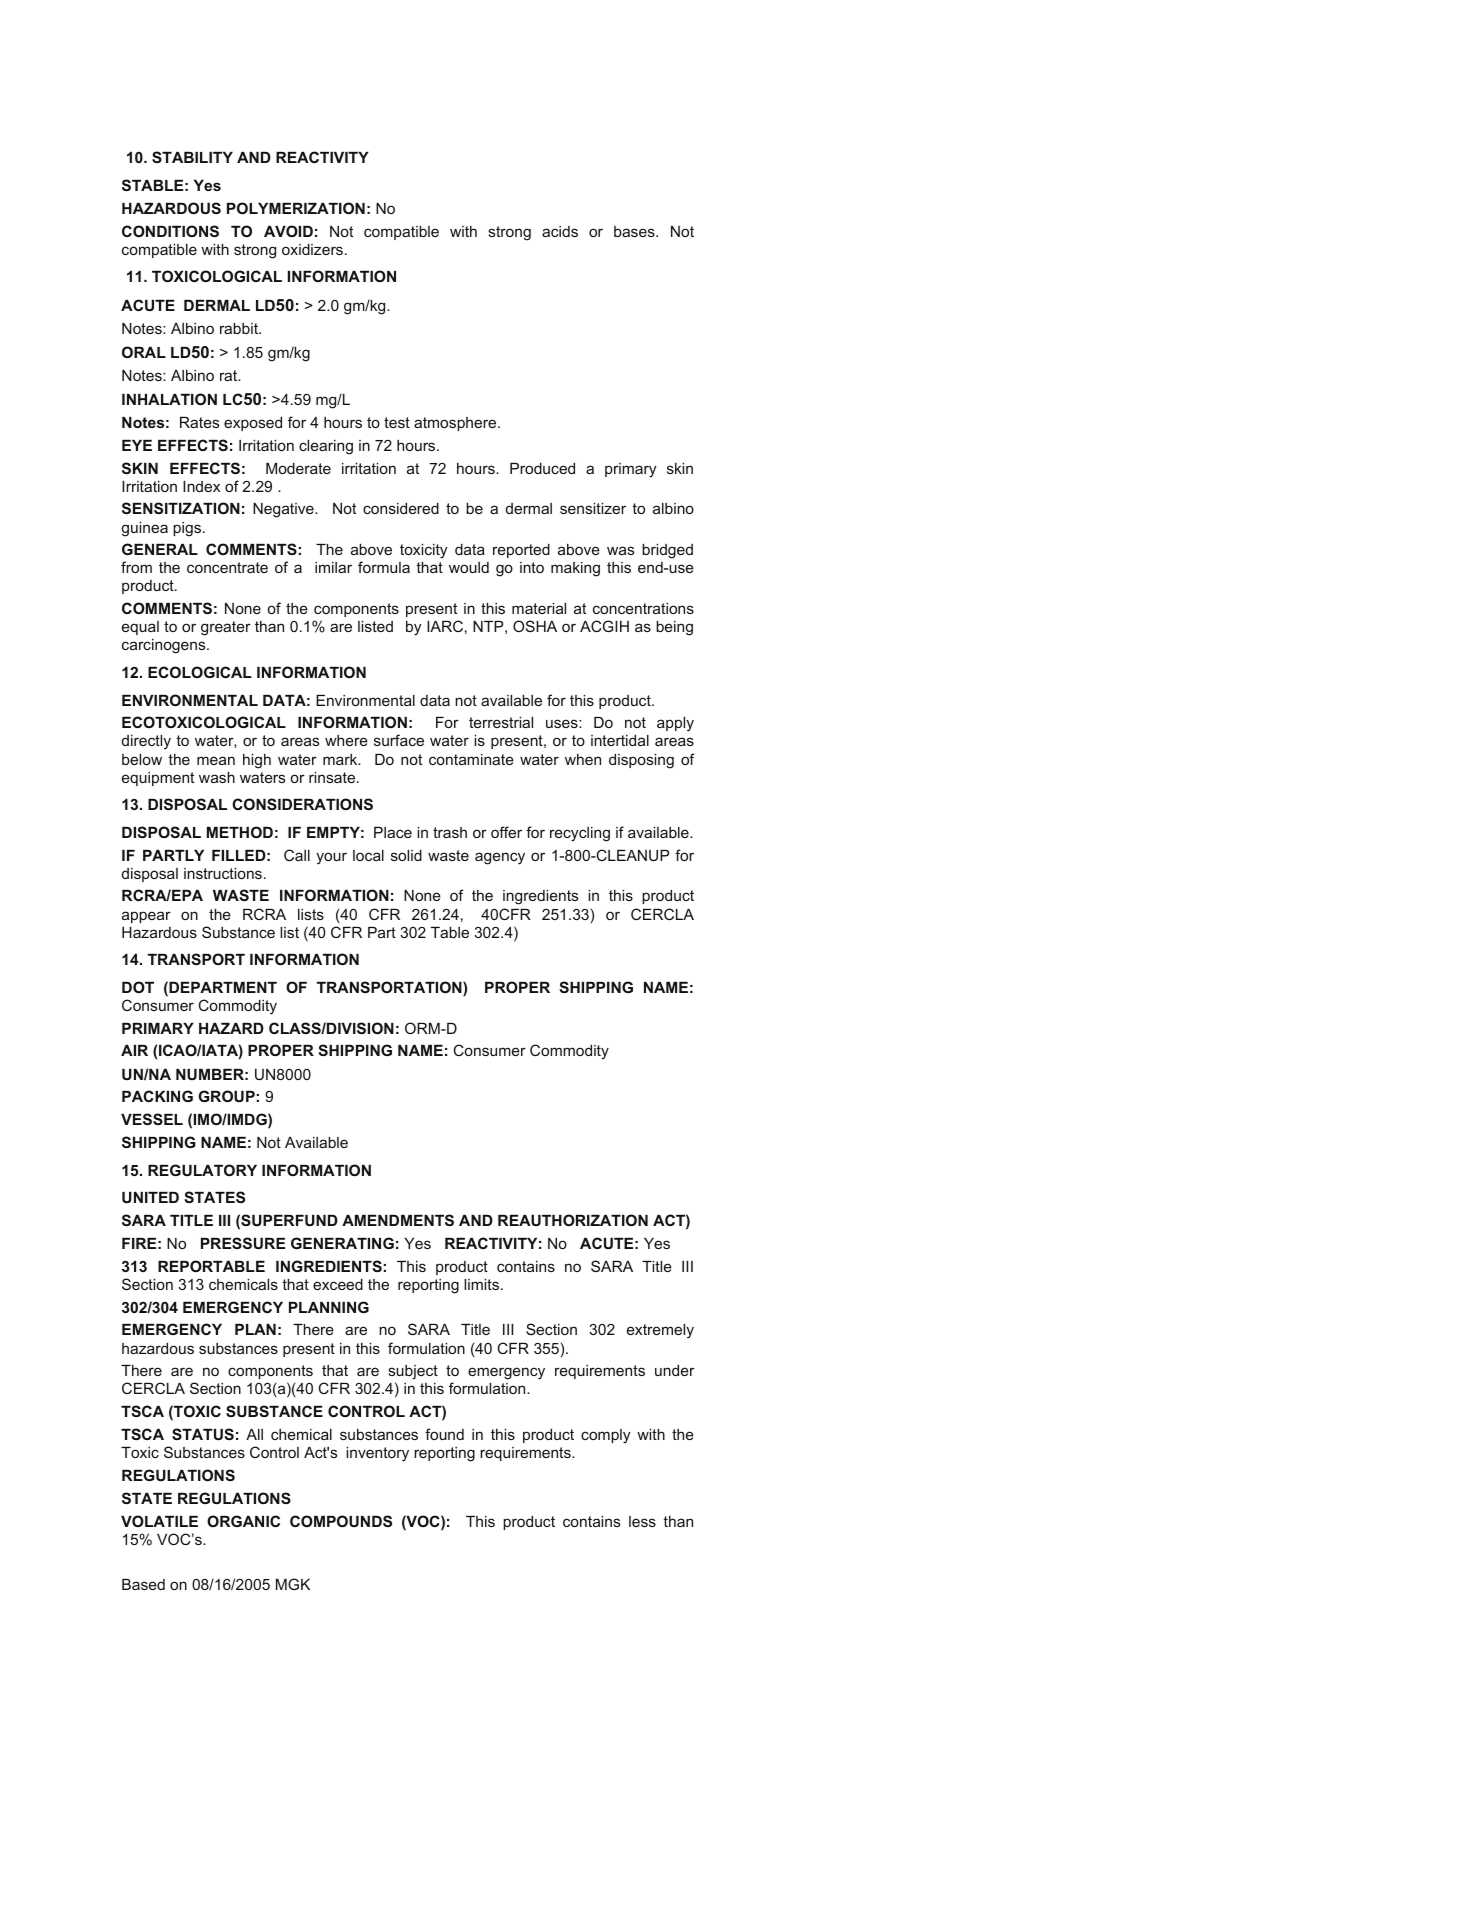 Image resolution: width=1475 pixels, height=1909 pixels. Describe the element at coordinates (401, 508) in the image. I see `considered` at that location.
